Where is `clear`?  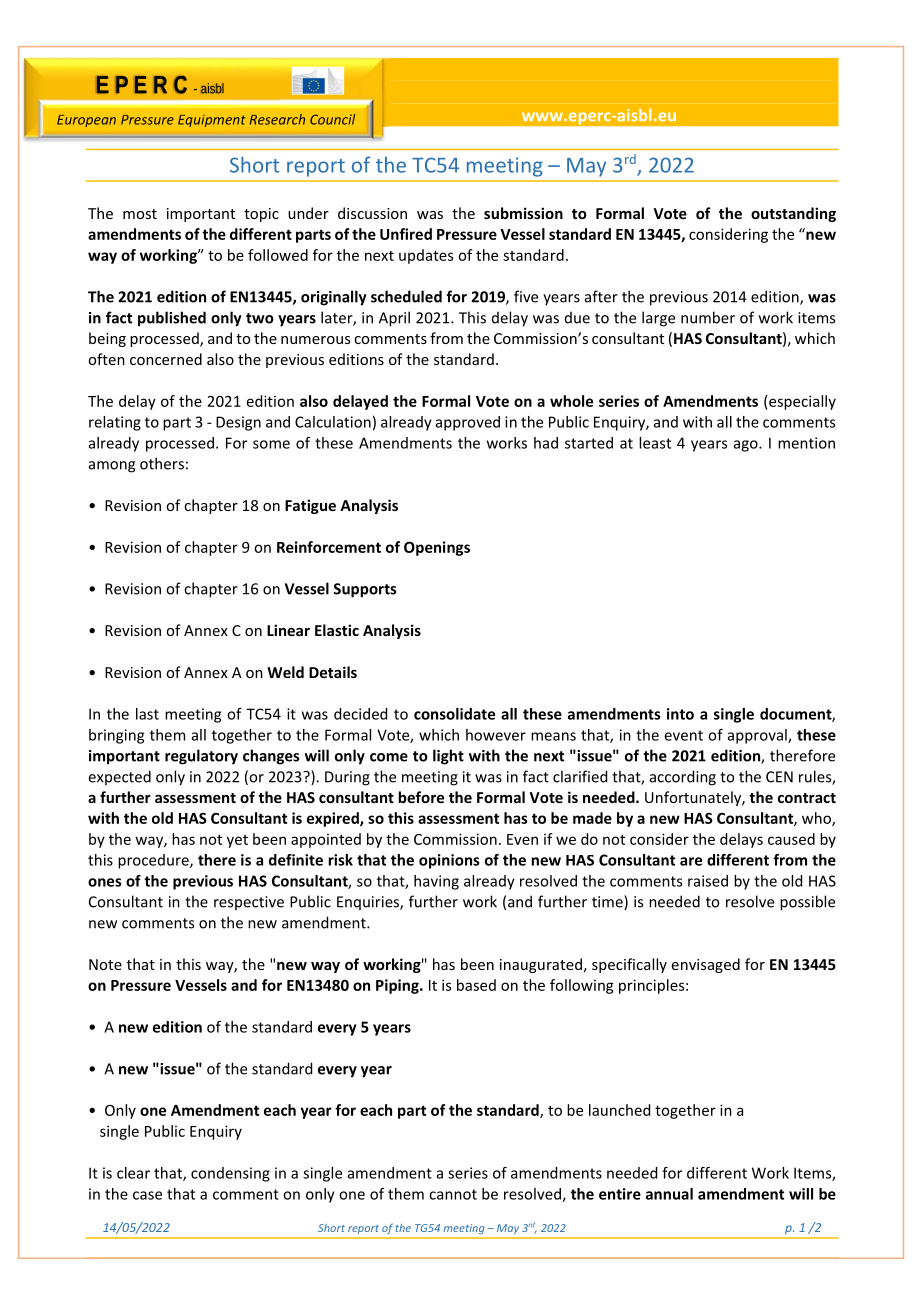 clear is located at coordinates (133, 1173).
